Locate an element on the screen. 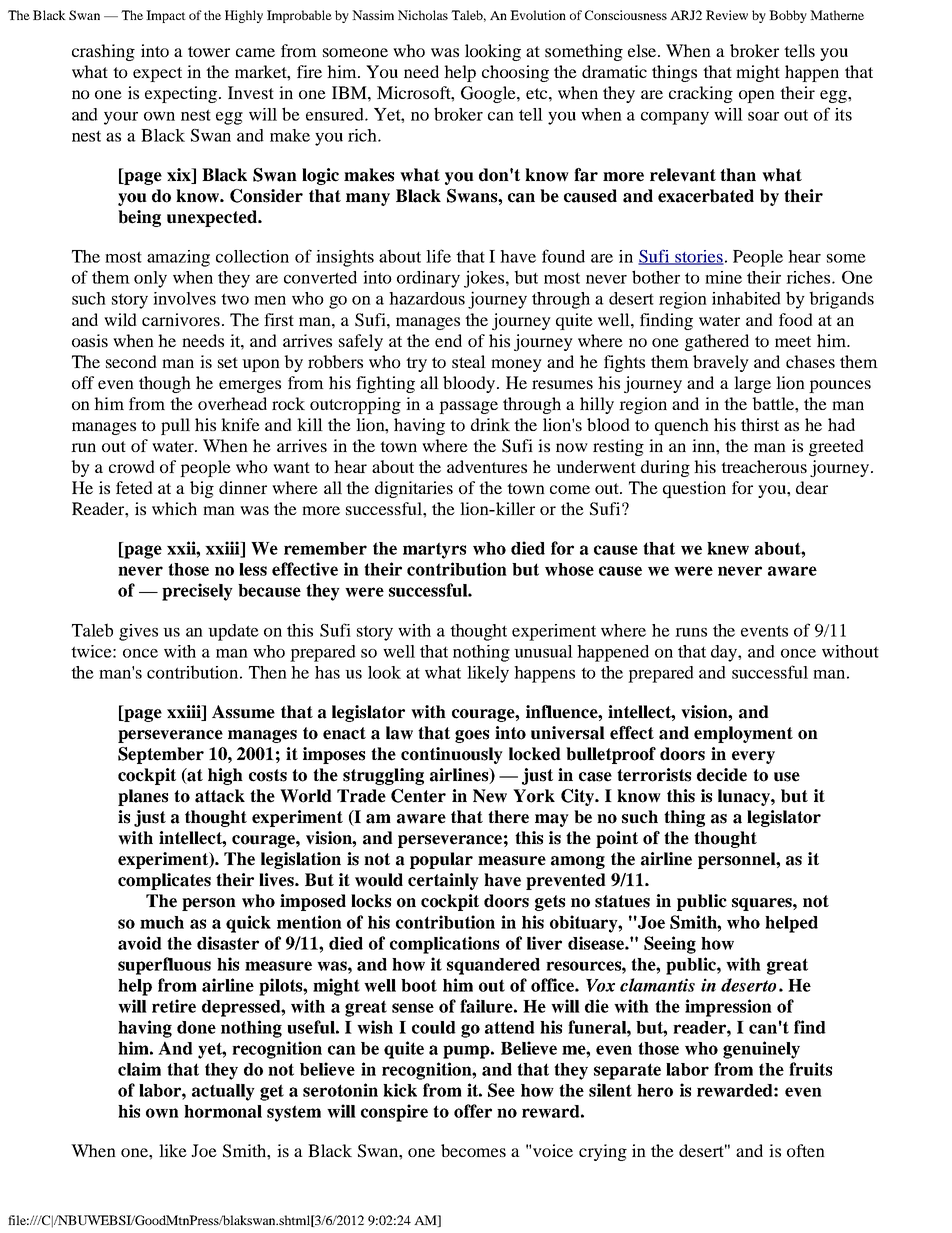 Image resolution: width=952 pixels, height=1233 pixels. often is located at coordinates (806, 1150).
